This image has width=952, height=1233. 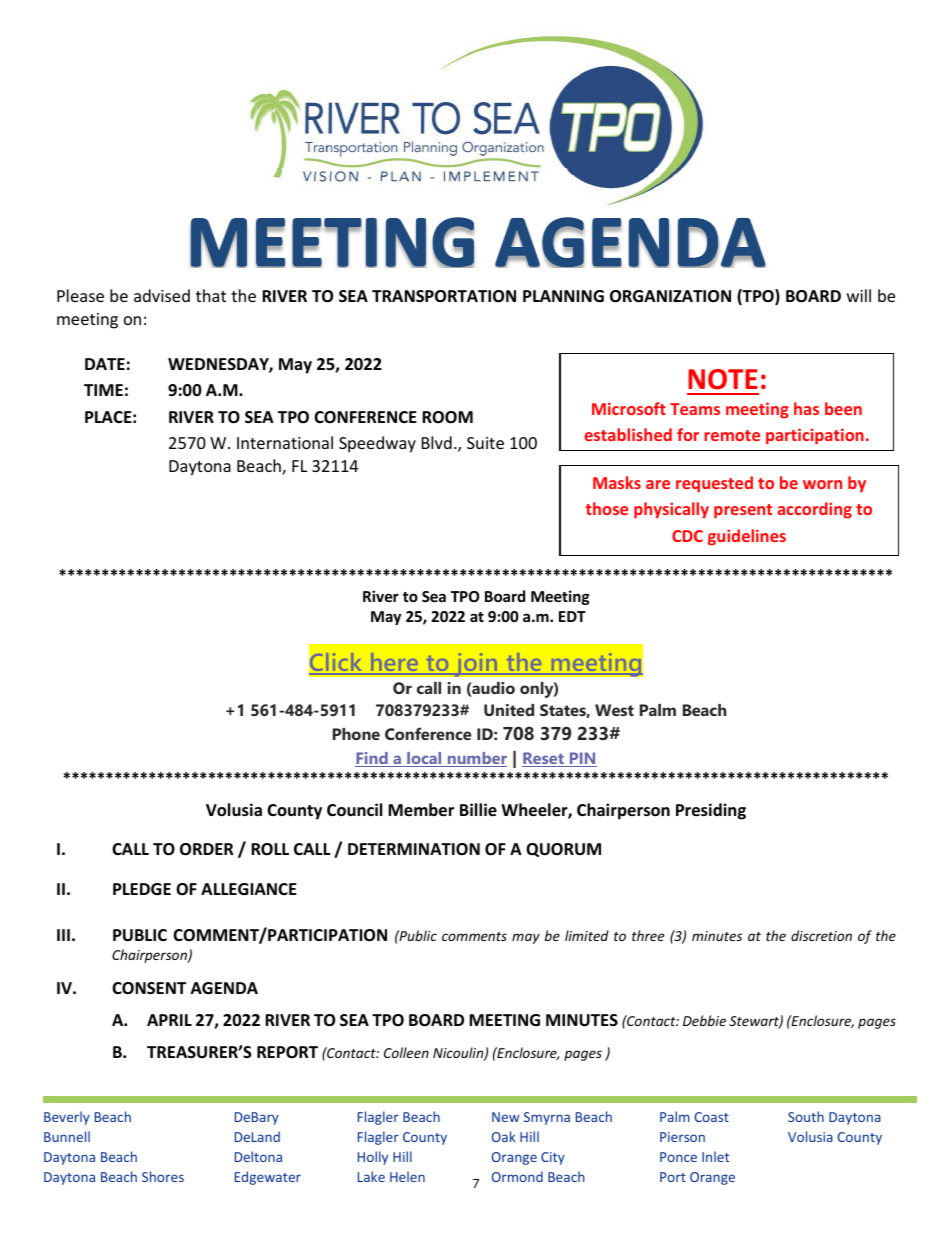 I want to click on guidelines, so click(x=747, y=537).
